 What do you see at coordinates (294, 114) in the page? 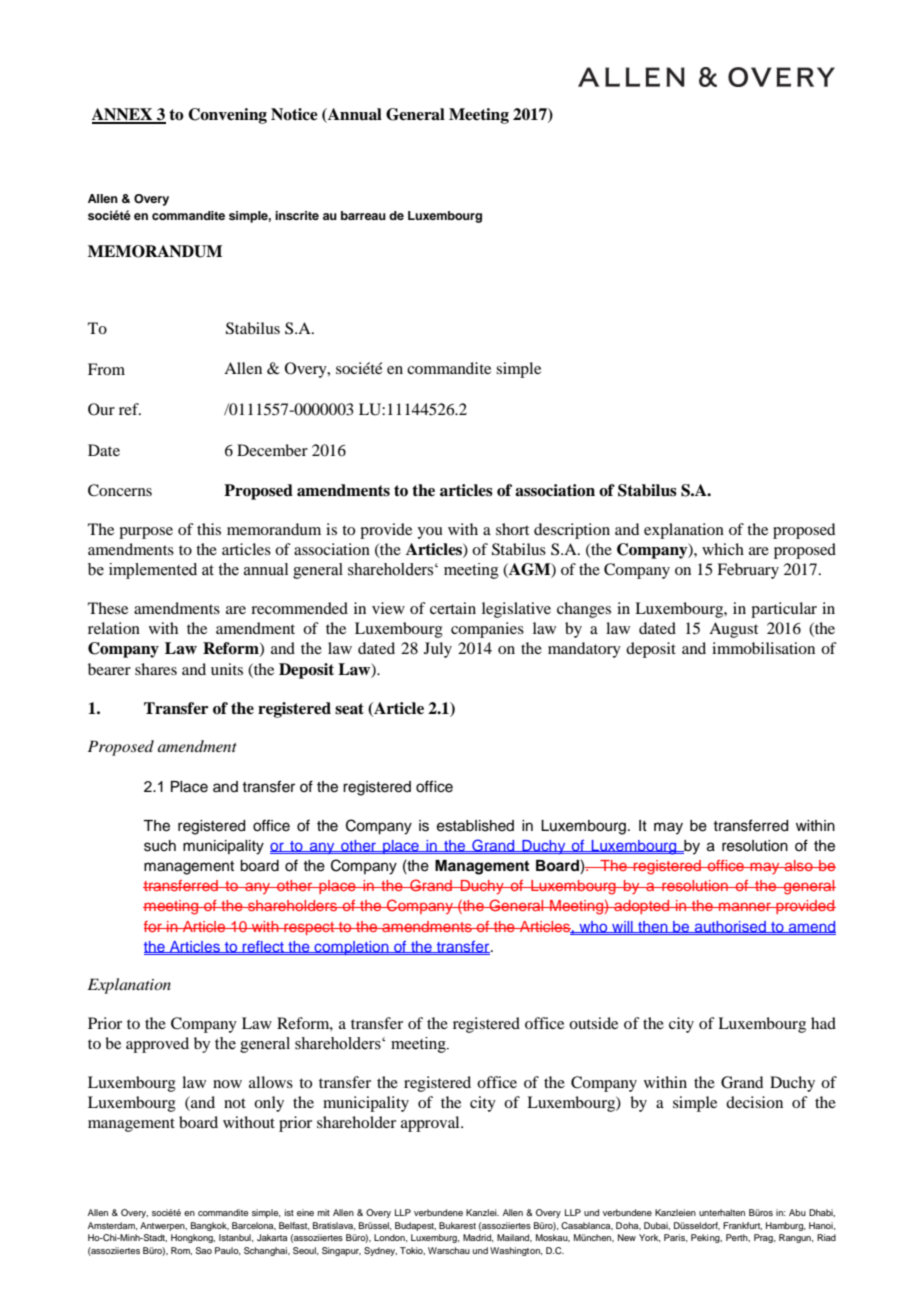
I see `Notice` at bounding box center [294, 114].
